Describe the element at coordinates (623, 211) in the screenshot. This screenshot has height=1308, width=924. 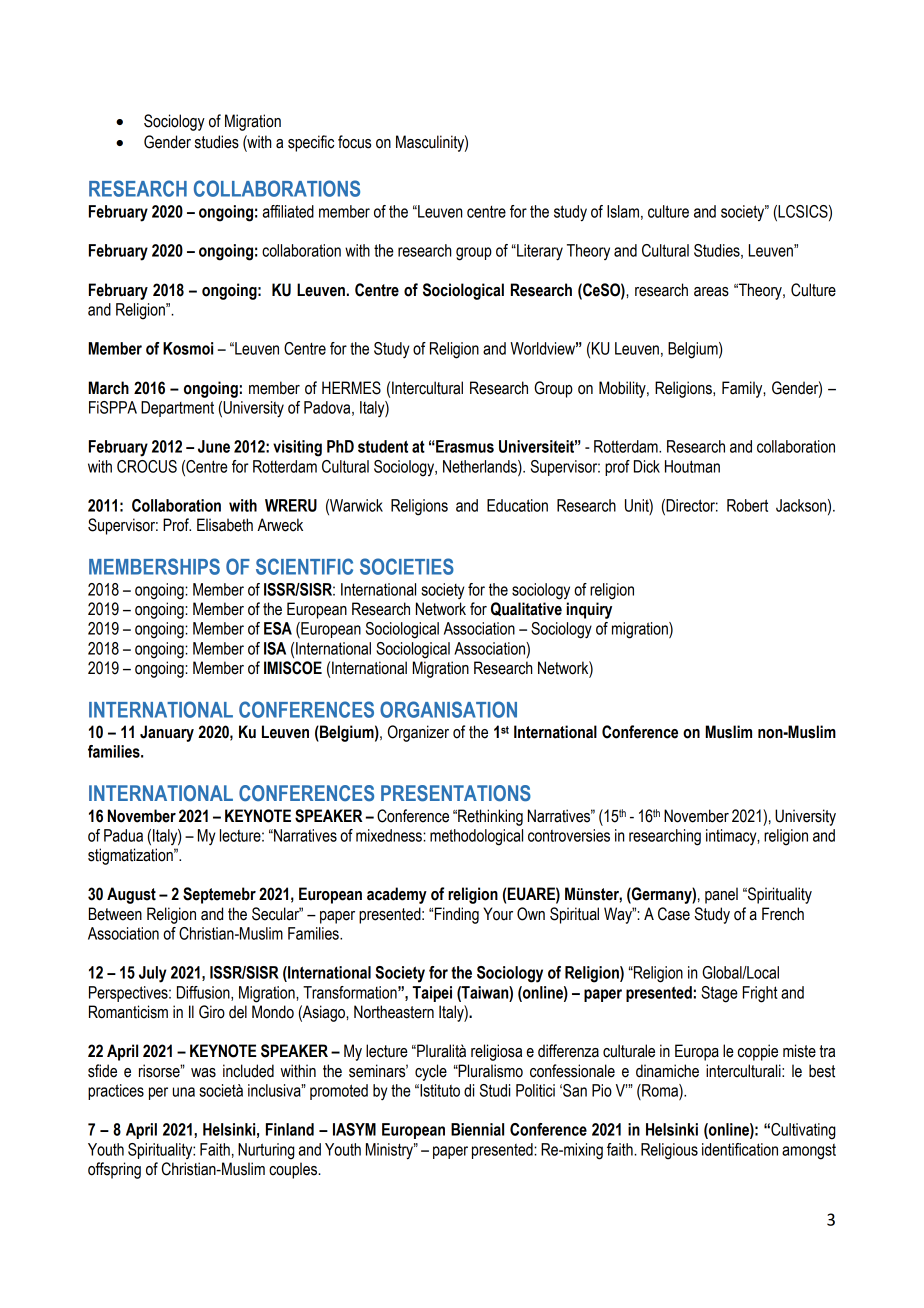
I see `Islam` at that location.
